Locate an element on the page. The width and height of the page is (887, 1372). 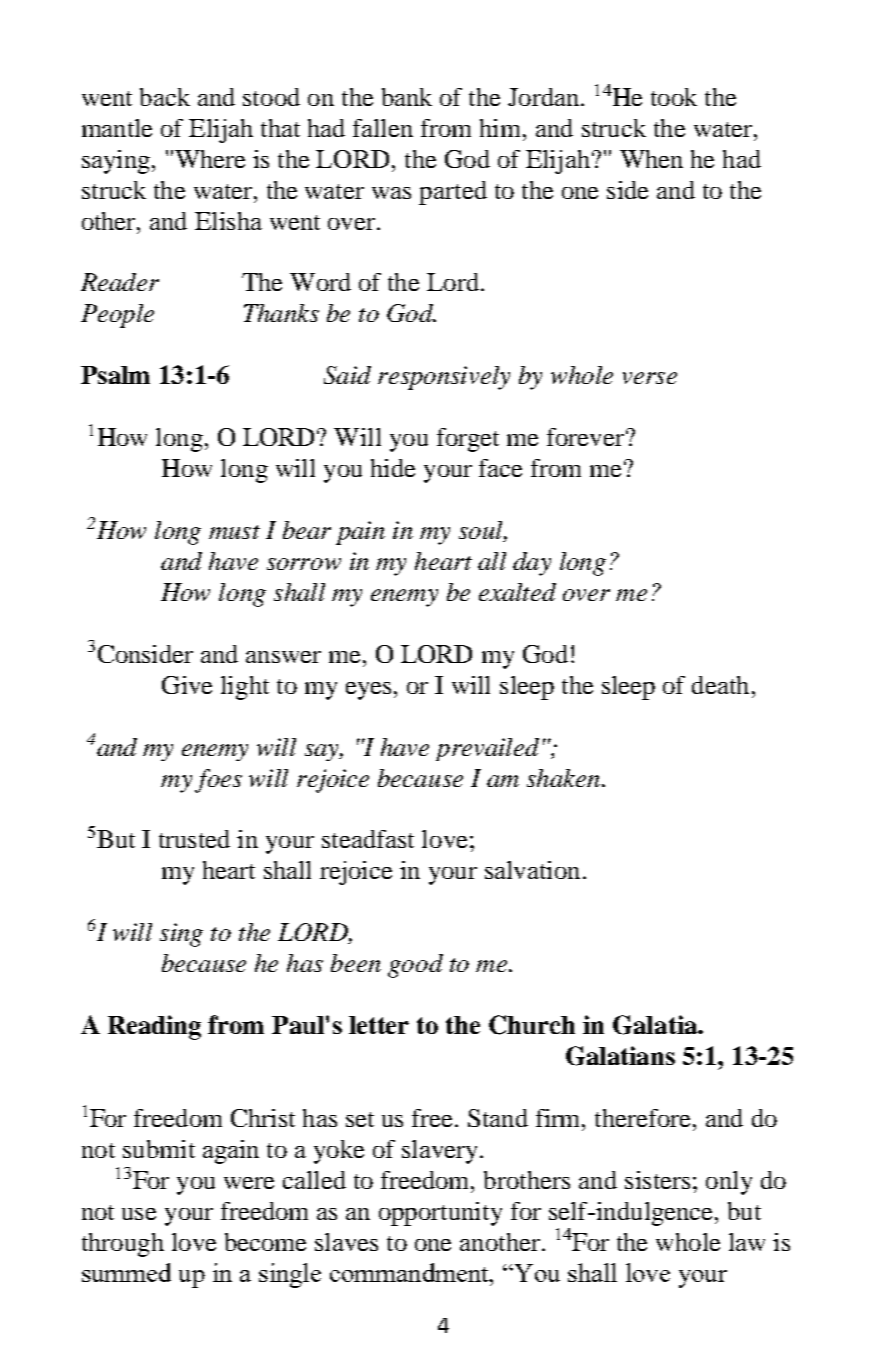
death is located at coordinates (720, 685).
